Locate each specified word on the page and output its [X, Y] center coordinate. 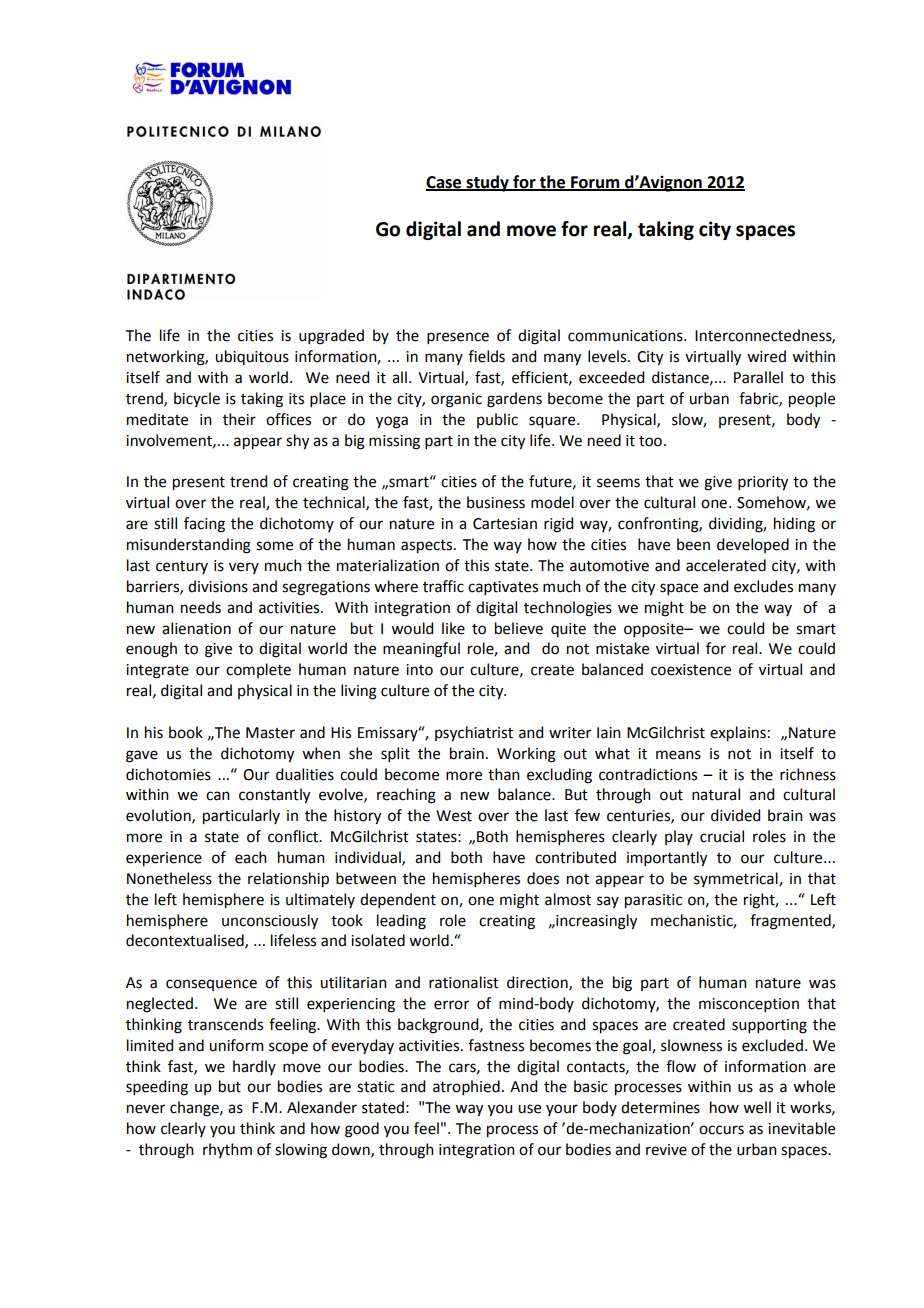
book [186, 732]
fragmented [791, 922]
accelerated [726, 565]
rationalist [464, 982]
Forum [595, 183]
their [239, 419]
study [487, 183]
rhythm [227, 1150]
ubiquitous [252, 357]
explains [738, 734]
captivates [503, 588]
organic [456, 400]
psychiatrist [474, 734]
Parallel [758, 377]
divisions [218, 586]
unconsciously [270, 922]
